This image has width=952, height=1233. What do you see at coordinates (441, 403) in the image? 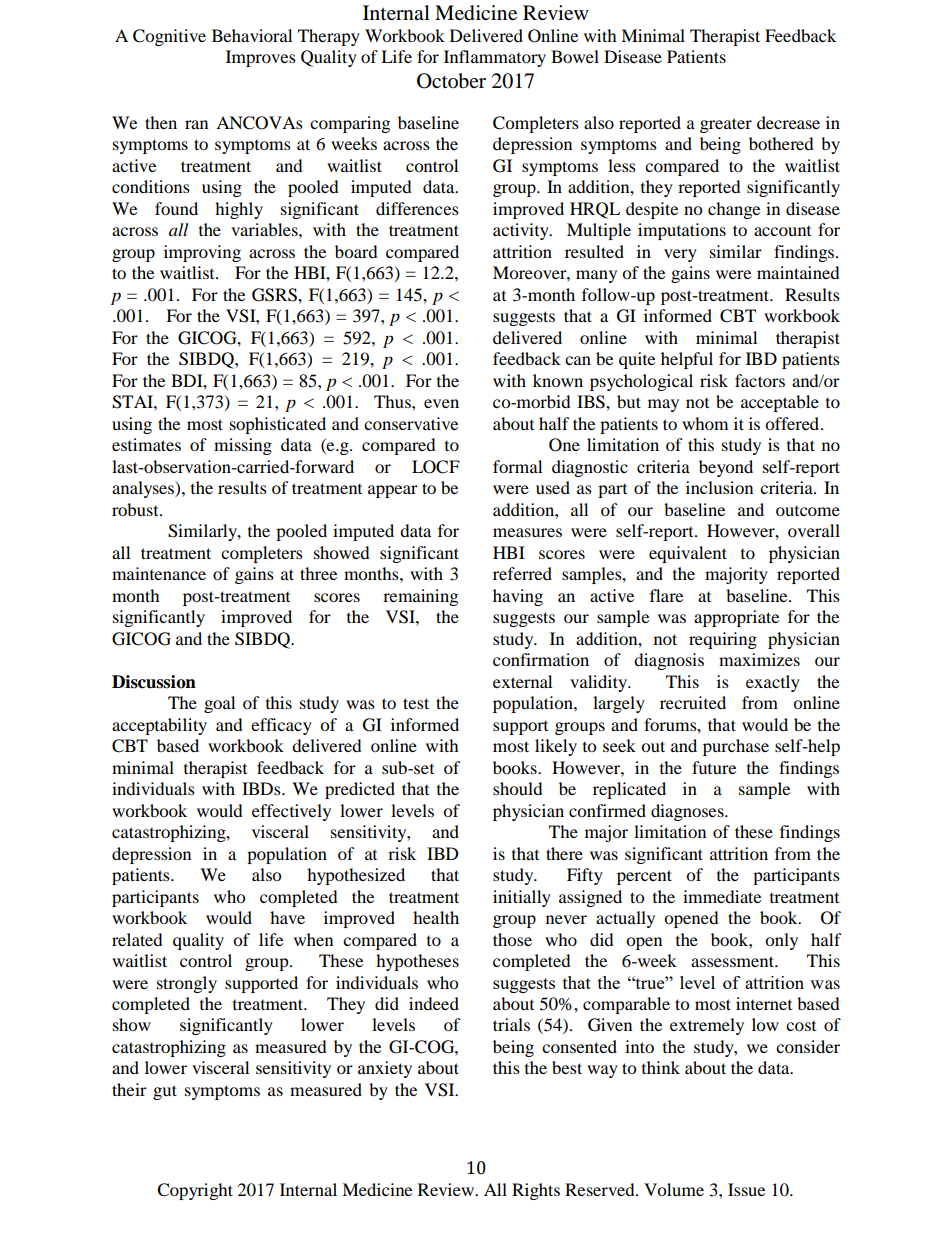
I see `even` at bounding box center [441, 403].
